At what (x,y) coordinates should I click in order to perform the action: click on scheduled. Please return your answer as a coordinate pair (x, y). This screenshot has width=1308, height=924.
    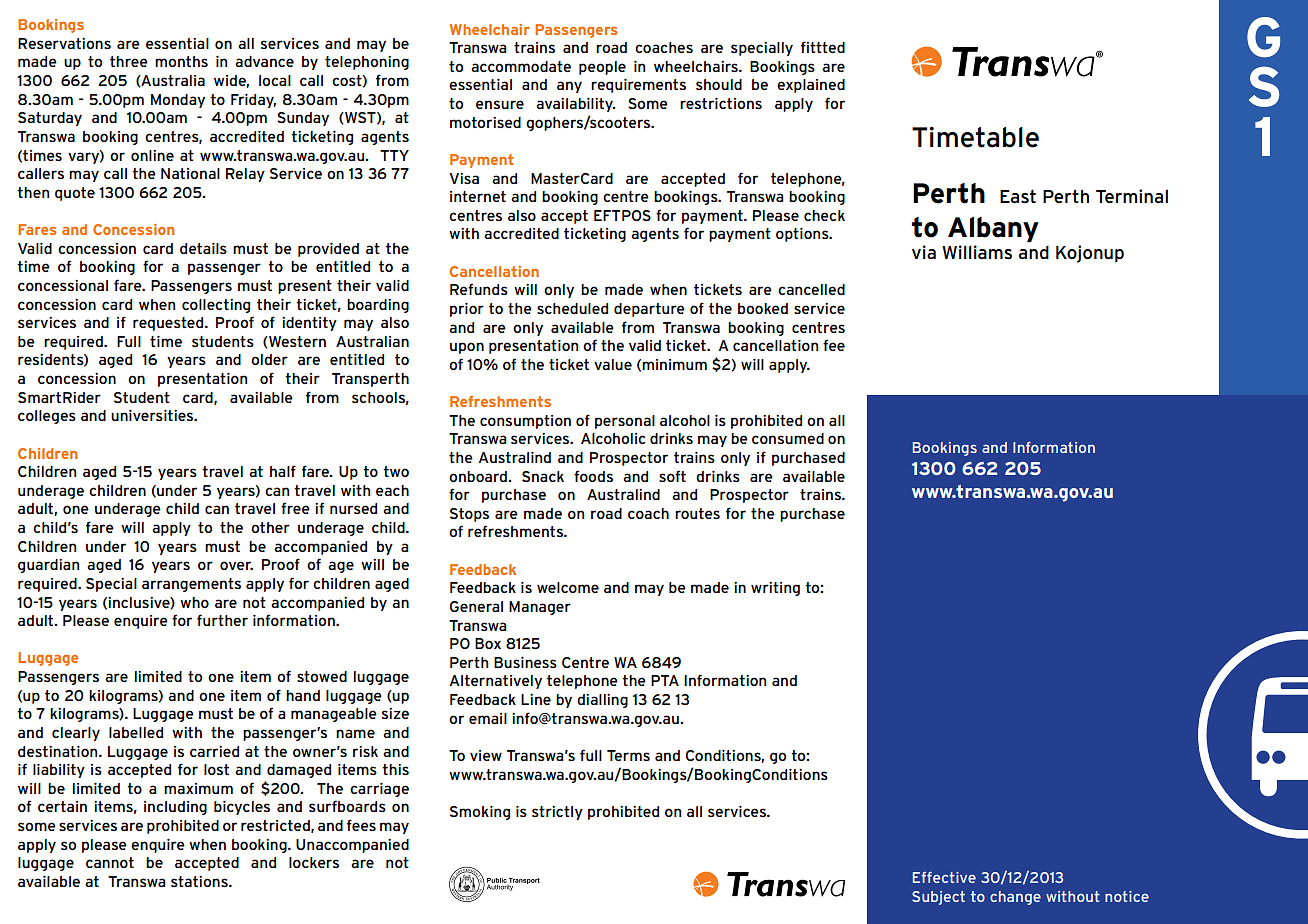
    Looking at the image, I should click on (572, 308).
